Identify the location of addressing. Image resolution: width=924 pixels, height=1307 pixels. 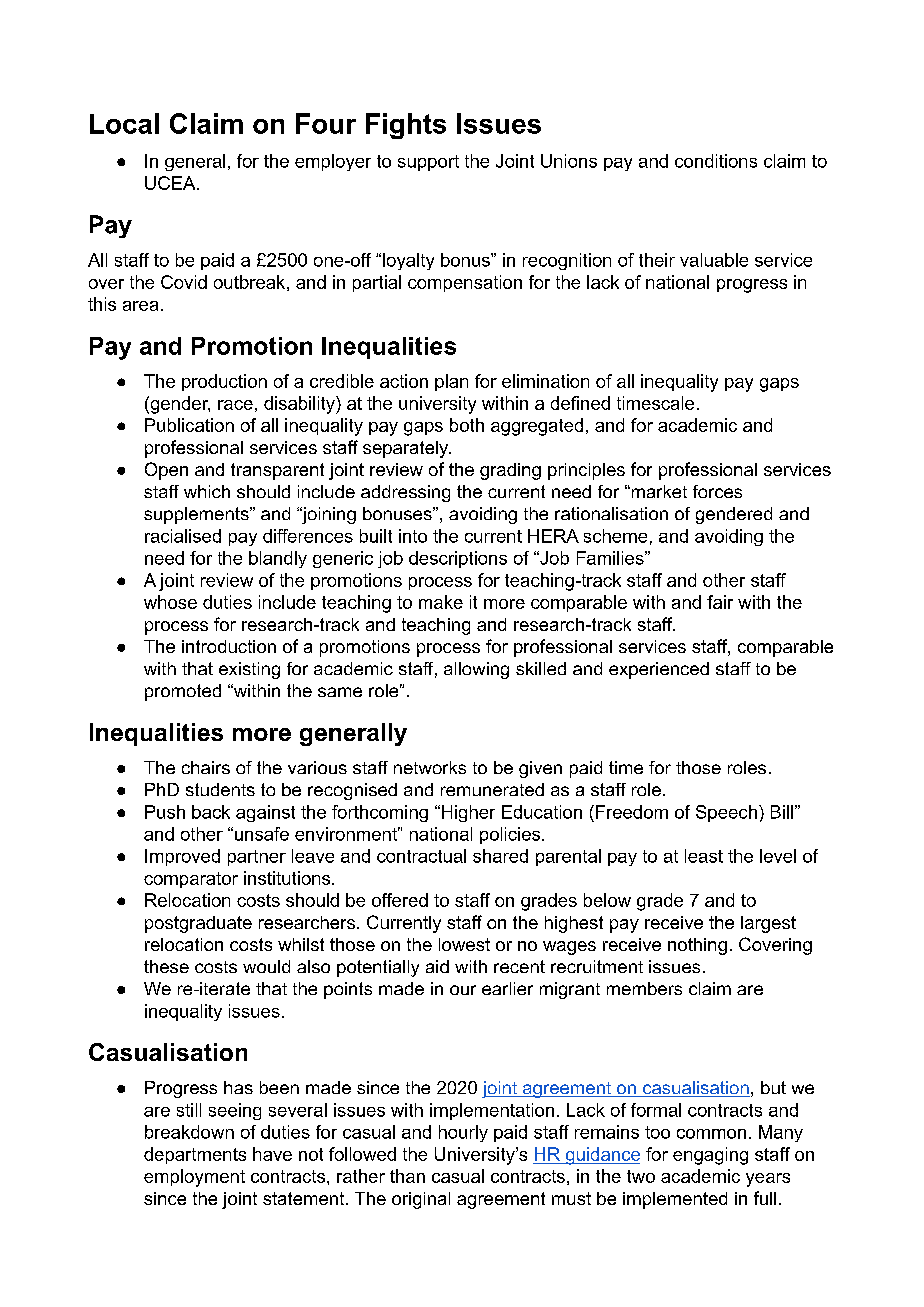
(405, 493).
